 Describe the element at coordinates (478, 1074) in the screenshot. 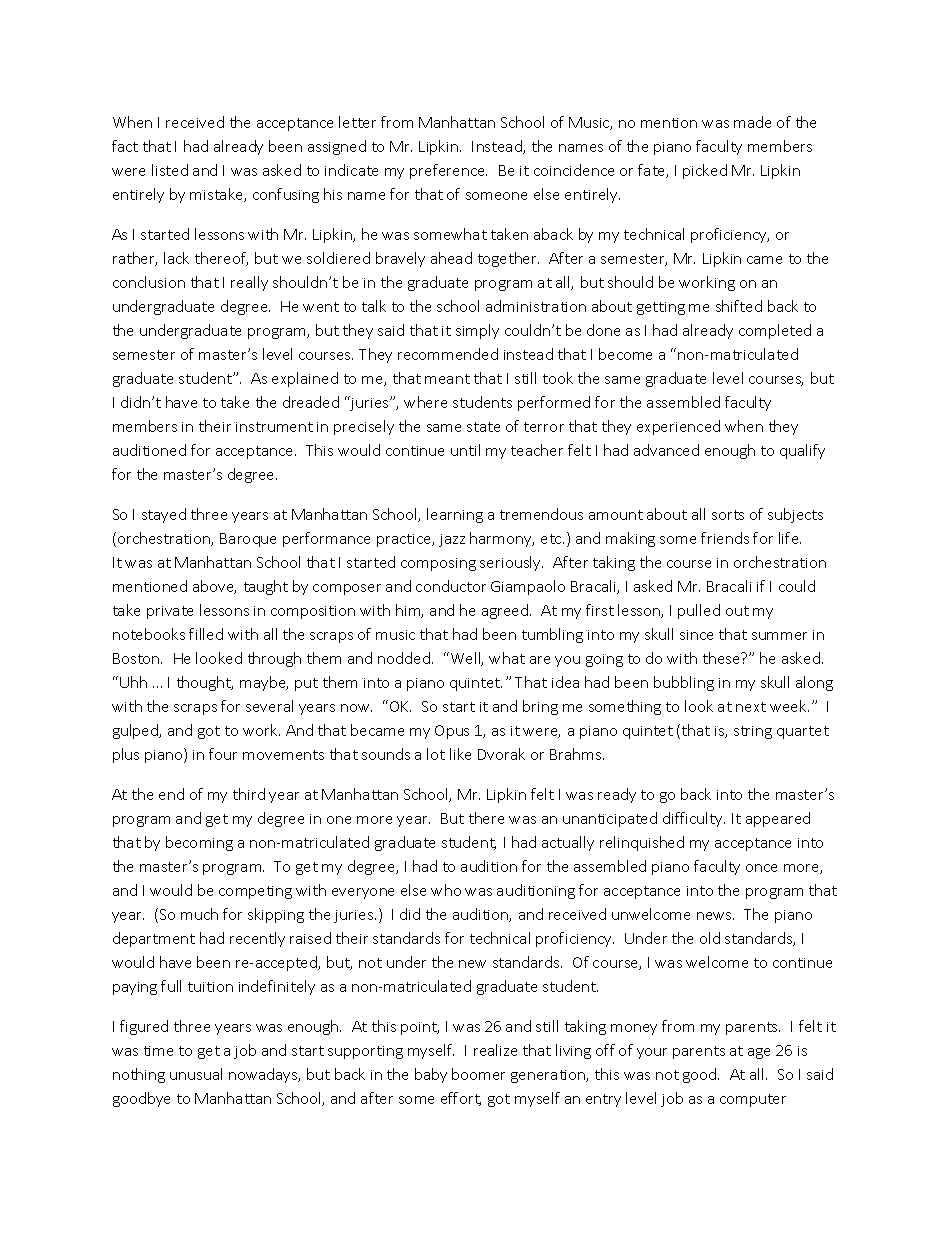

I see `boomer` at that location.
